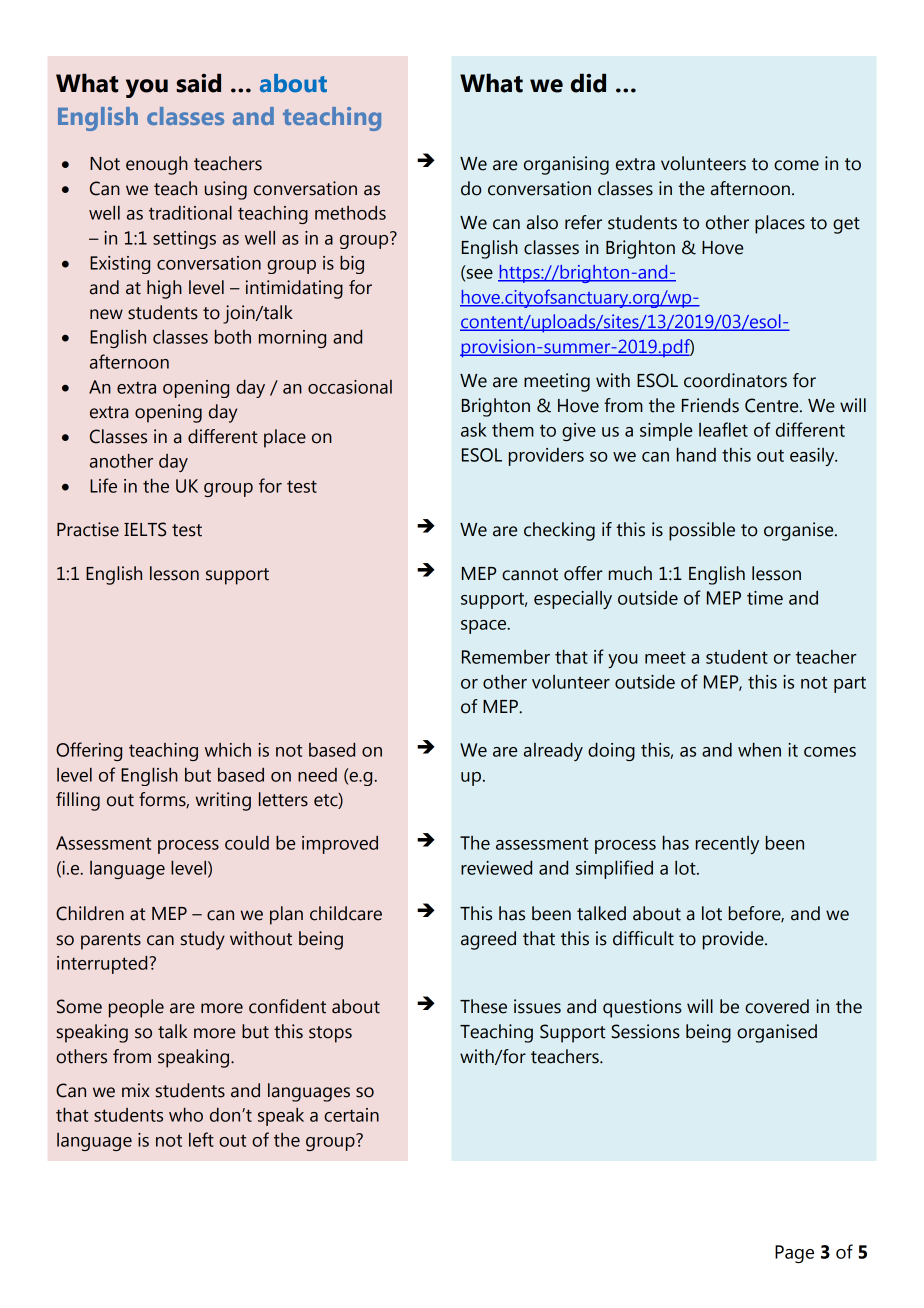 Image resolution: width=924 pixels, height=1308 pixels. Describe the element at coordinates (846, 225) in the image. I see `get` at that location.
